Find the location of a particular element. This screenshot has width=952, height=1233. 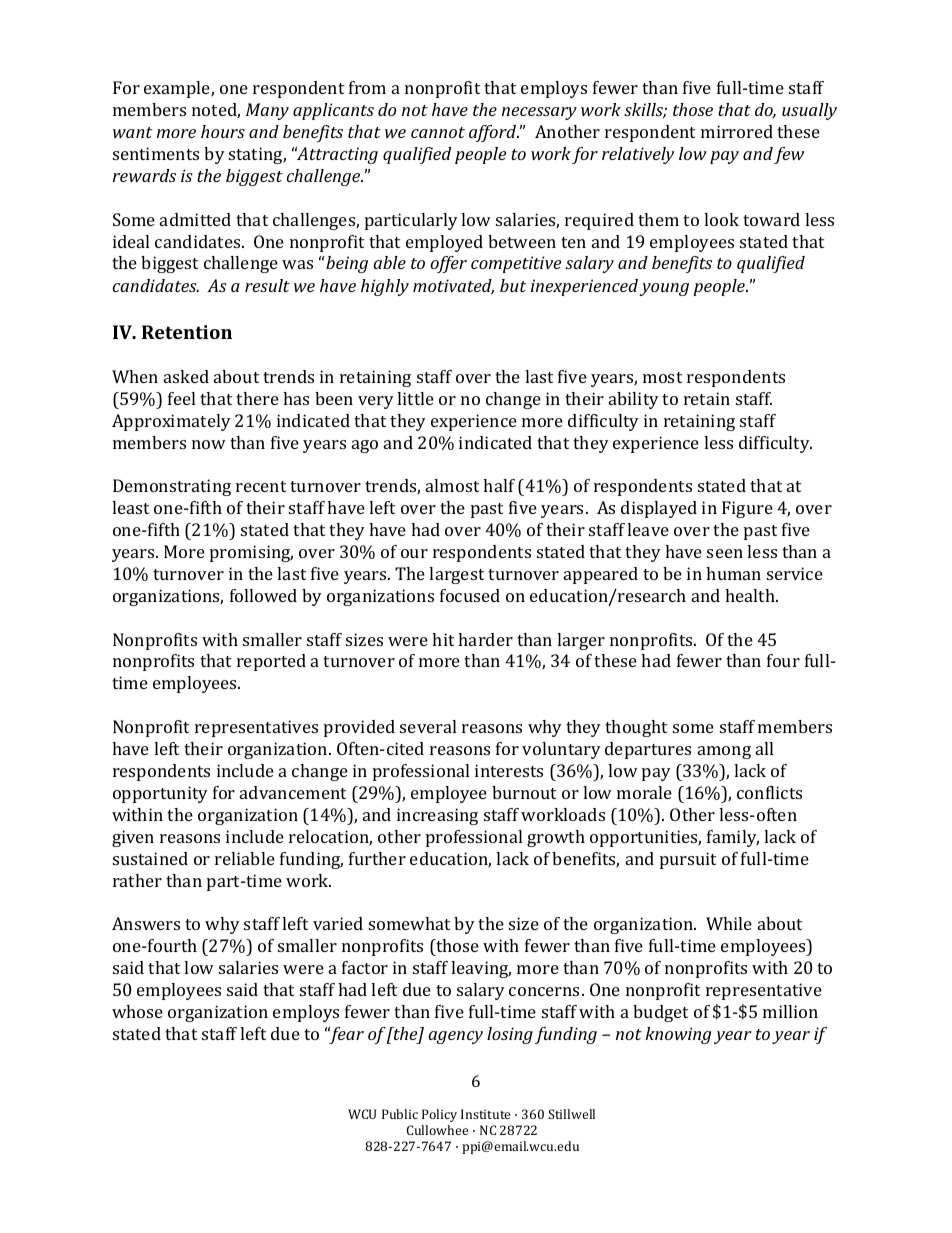

knowing is located at coordinates (678, 1035).
